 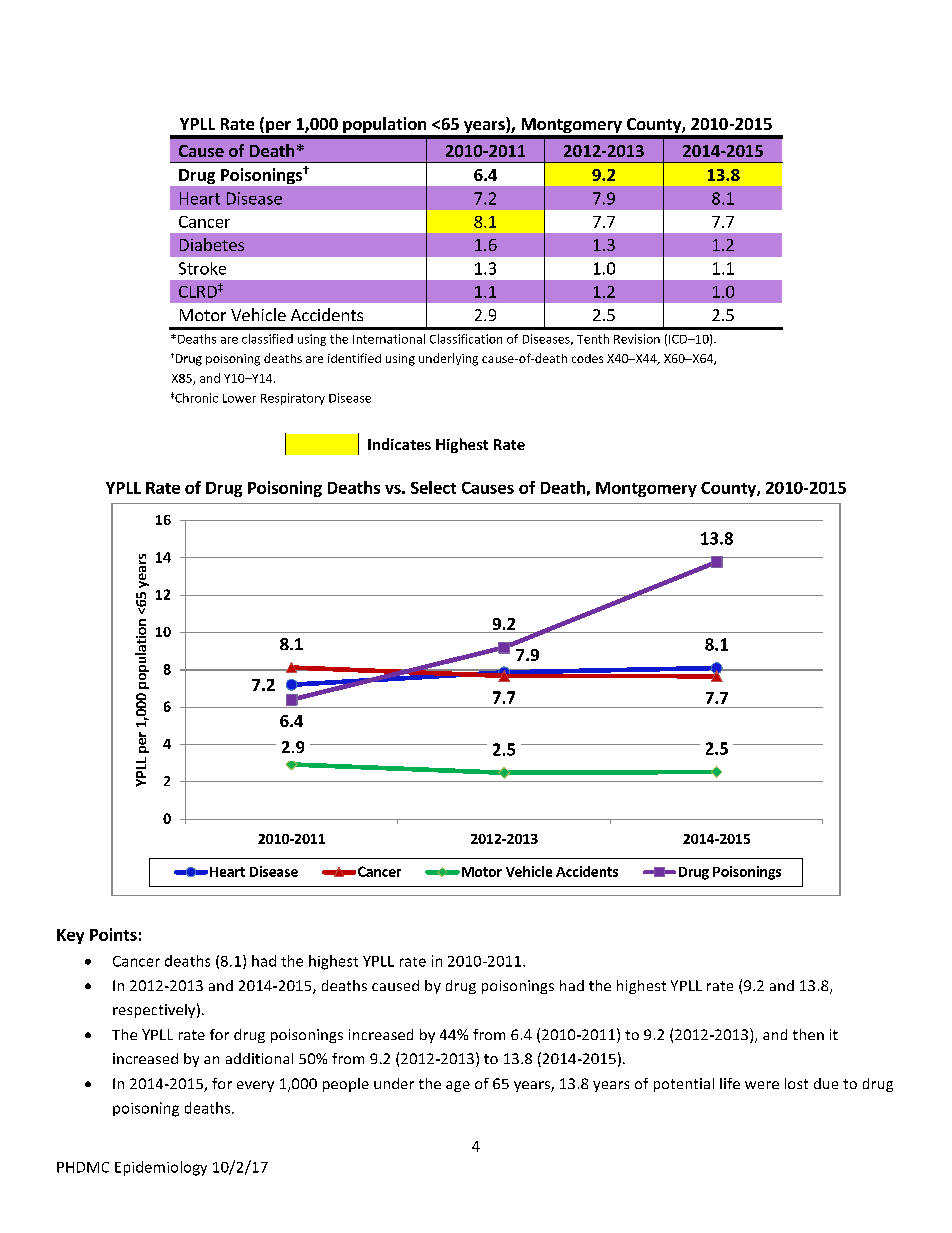 What do you see at coordinates (433, 487) in the image?
I see `Select` at bounding box center [433, 487].
